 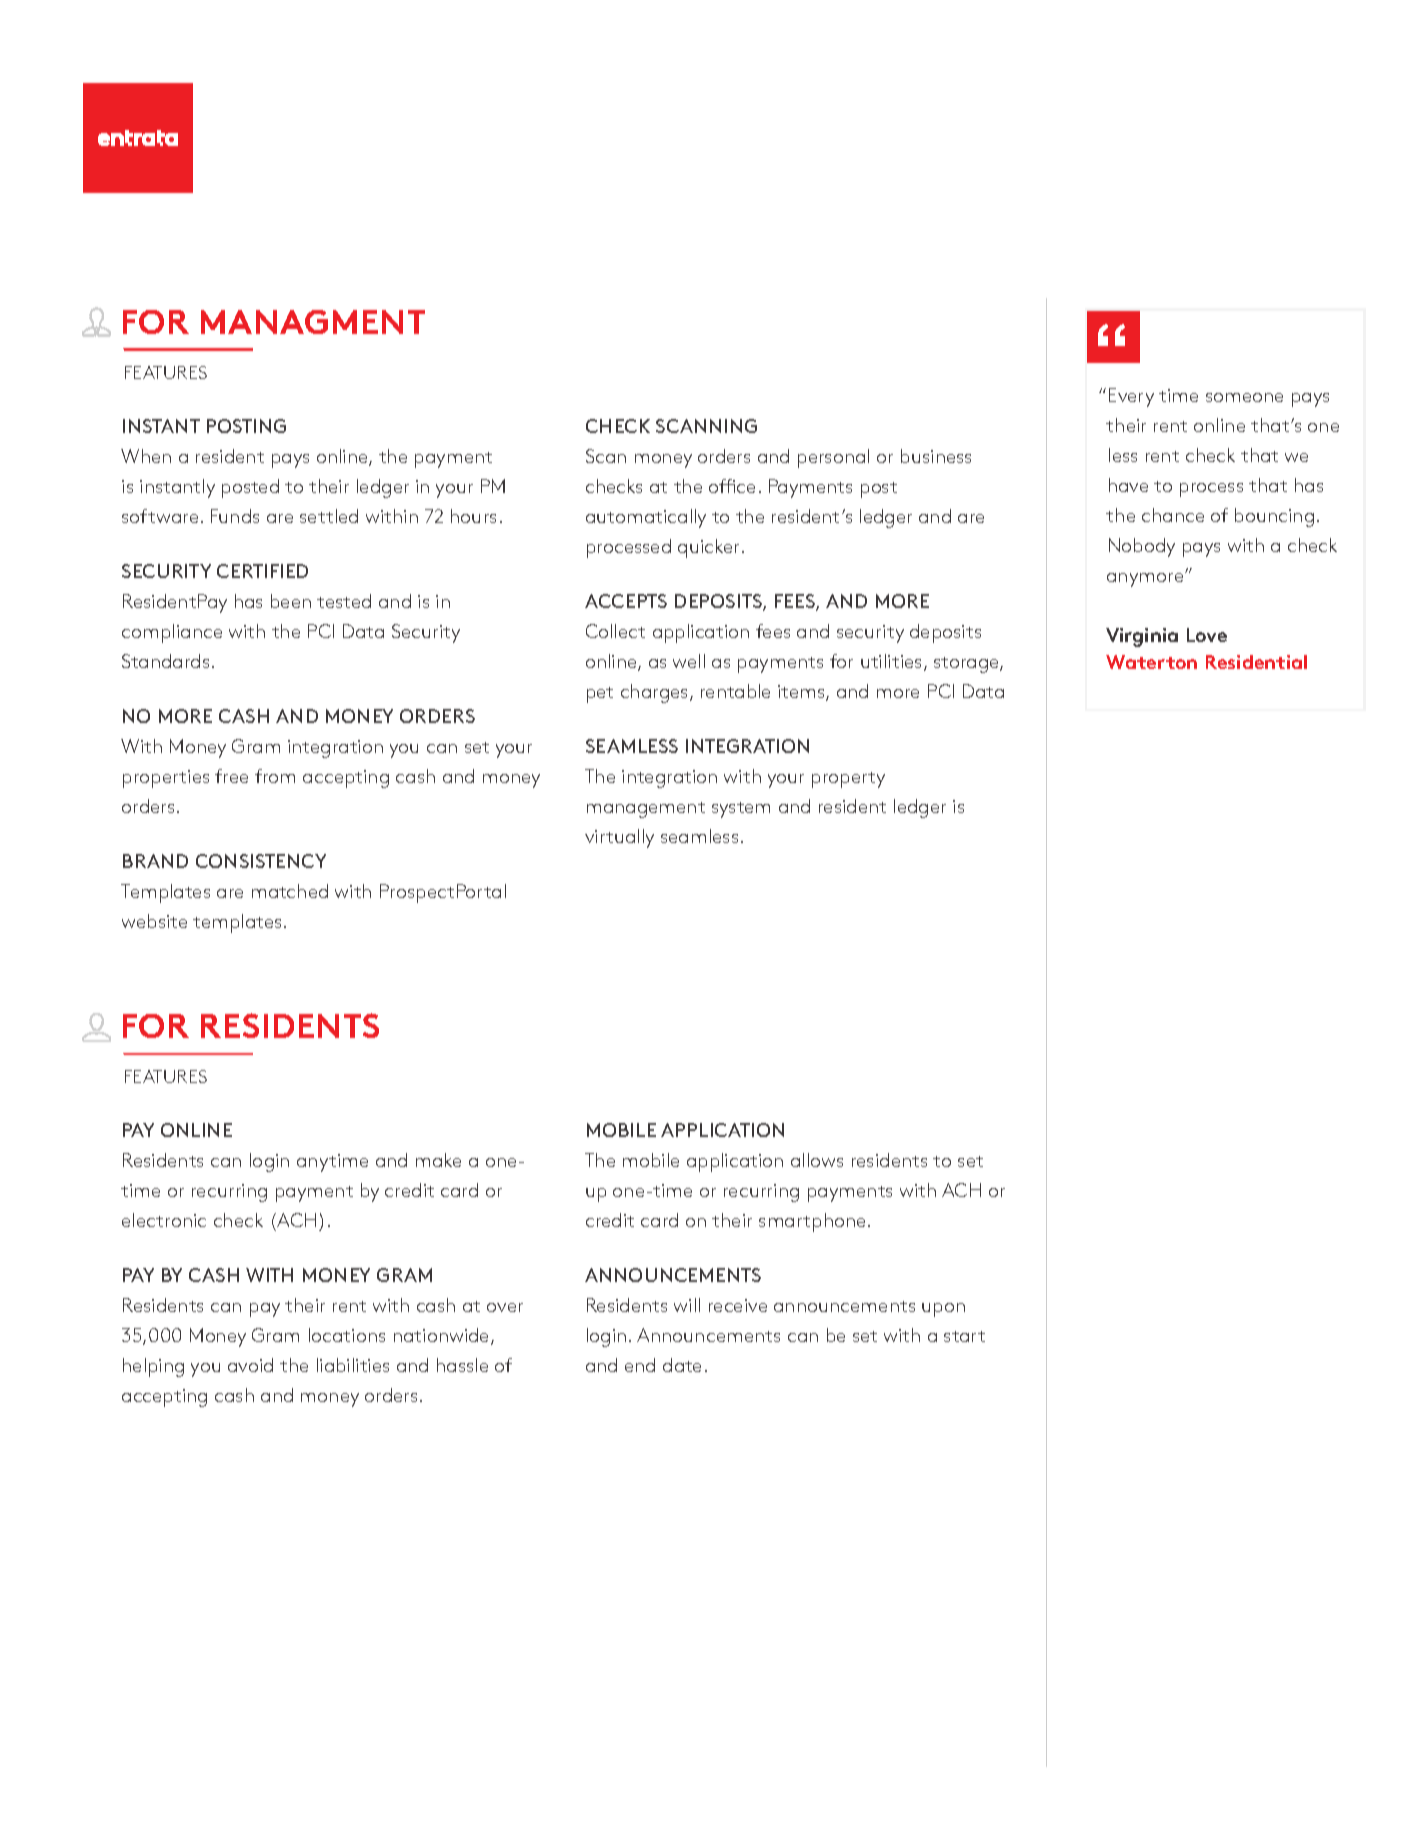 I want to click on quicker, so click(x=710, y=548).
